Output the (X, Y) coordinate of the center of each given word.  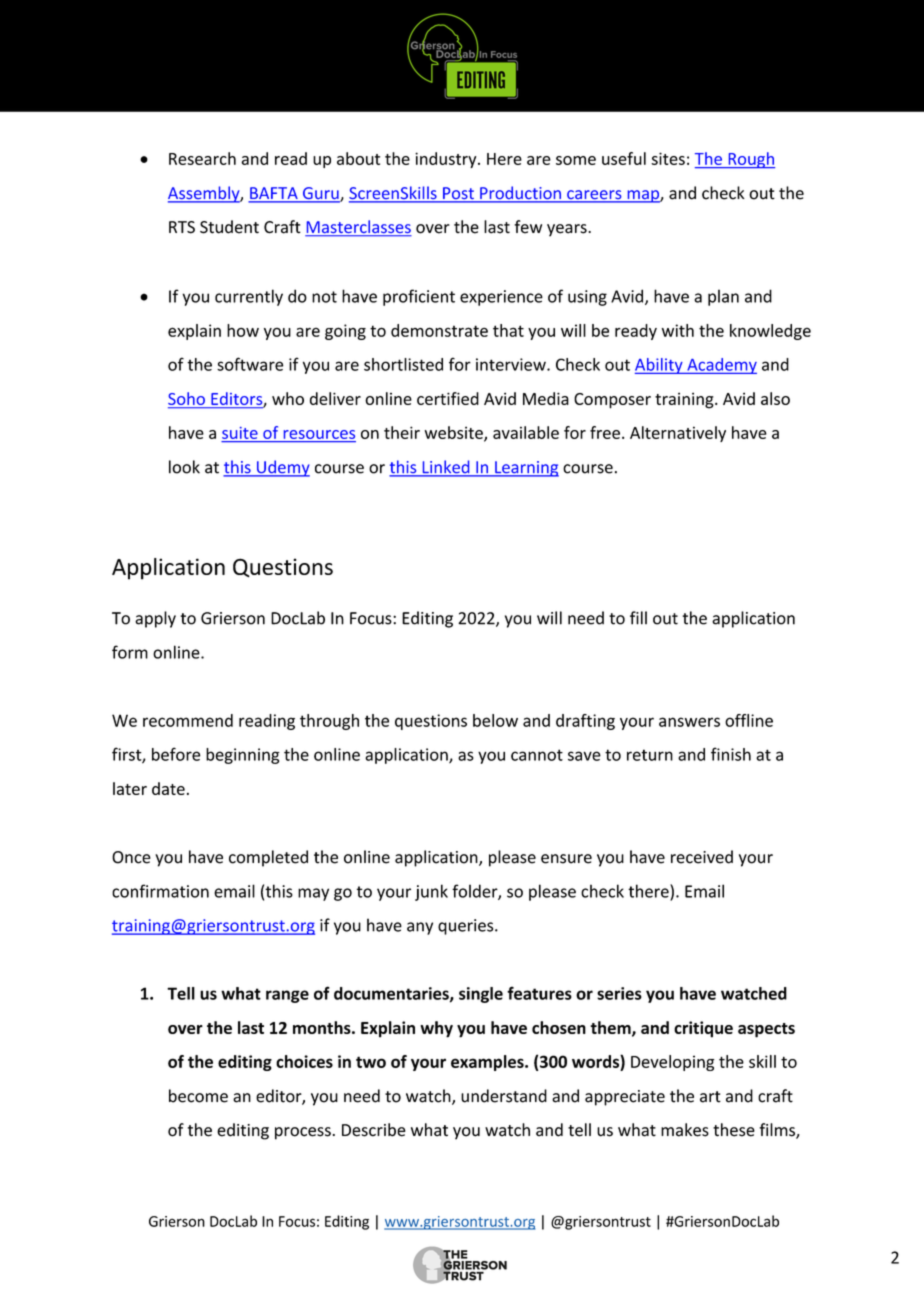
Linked (446, 468)
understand (504, 1096)
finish (731, 754)
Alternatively (678, 434)
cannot (537, 755)
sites (668, 158)
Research (202, 158)
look (184, 467)
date (168, 788)
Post (458, 194)
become (198, 1096)
